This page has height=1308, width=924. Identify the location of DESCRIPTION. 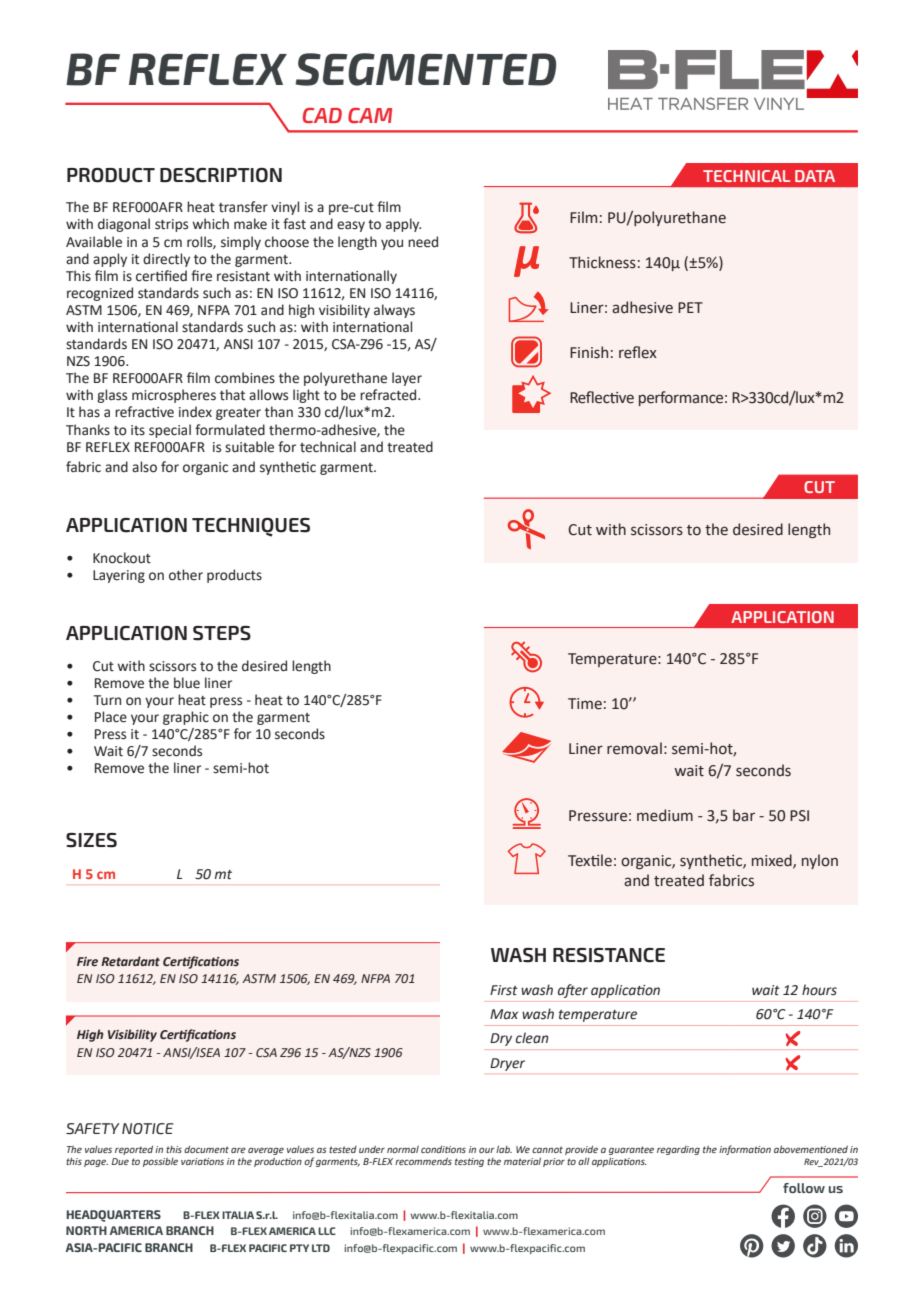
(221, 175).
